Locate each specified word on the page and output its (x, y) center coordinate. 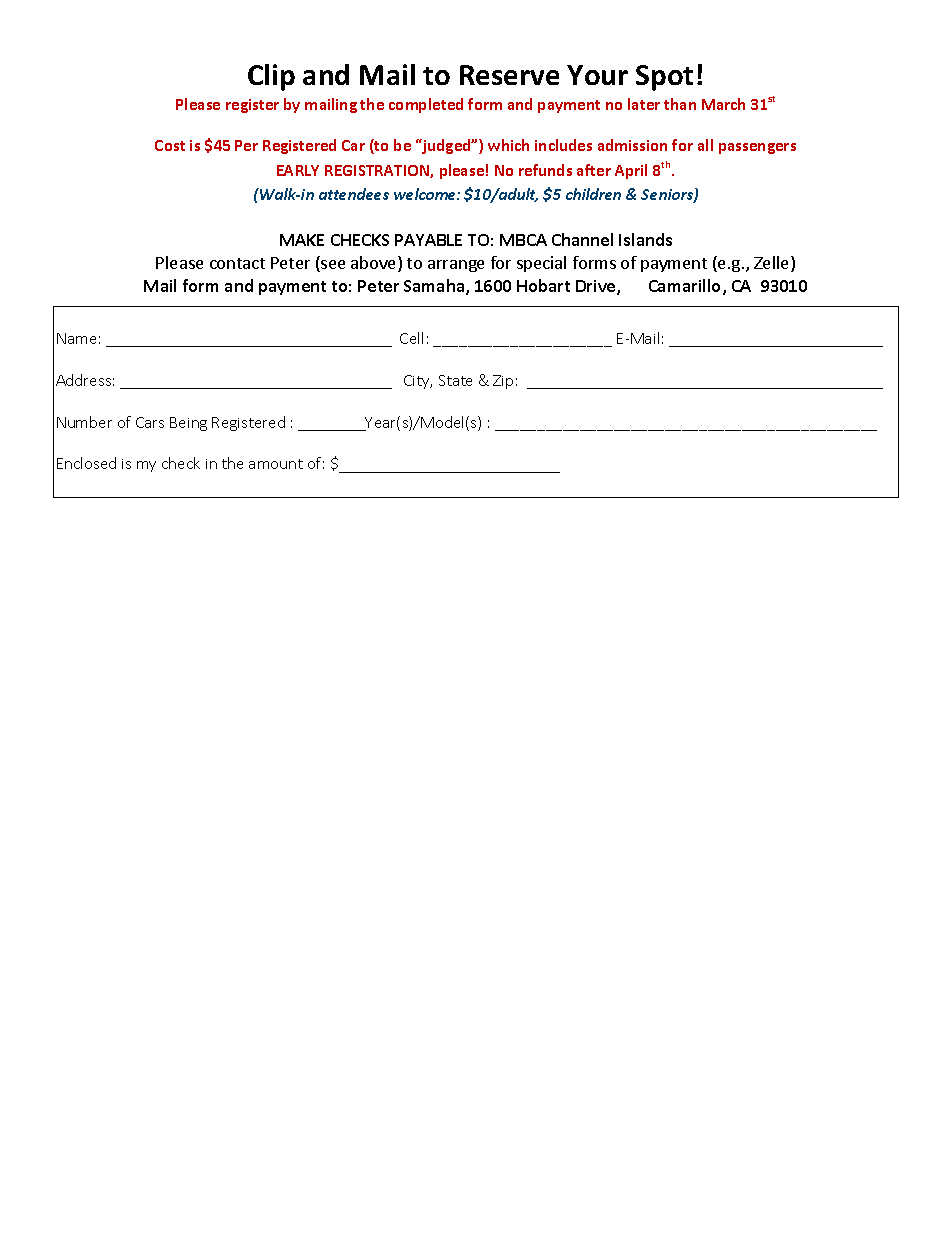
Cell (411, 338)
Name (76, 338)
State (455, 380)
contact (237, 263)
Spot (664, 78)
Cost (170, 145)
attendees (354, 194)
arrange (456, 266)
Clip (271, 77)
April (631, 171)
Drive (597, 287)
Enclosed (86, 463)
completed (426, 105)
